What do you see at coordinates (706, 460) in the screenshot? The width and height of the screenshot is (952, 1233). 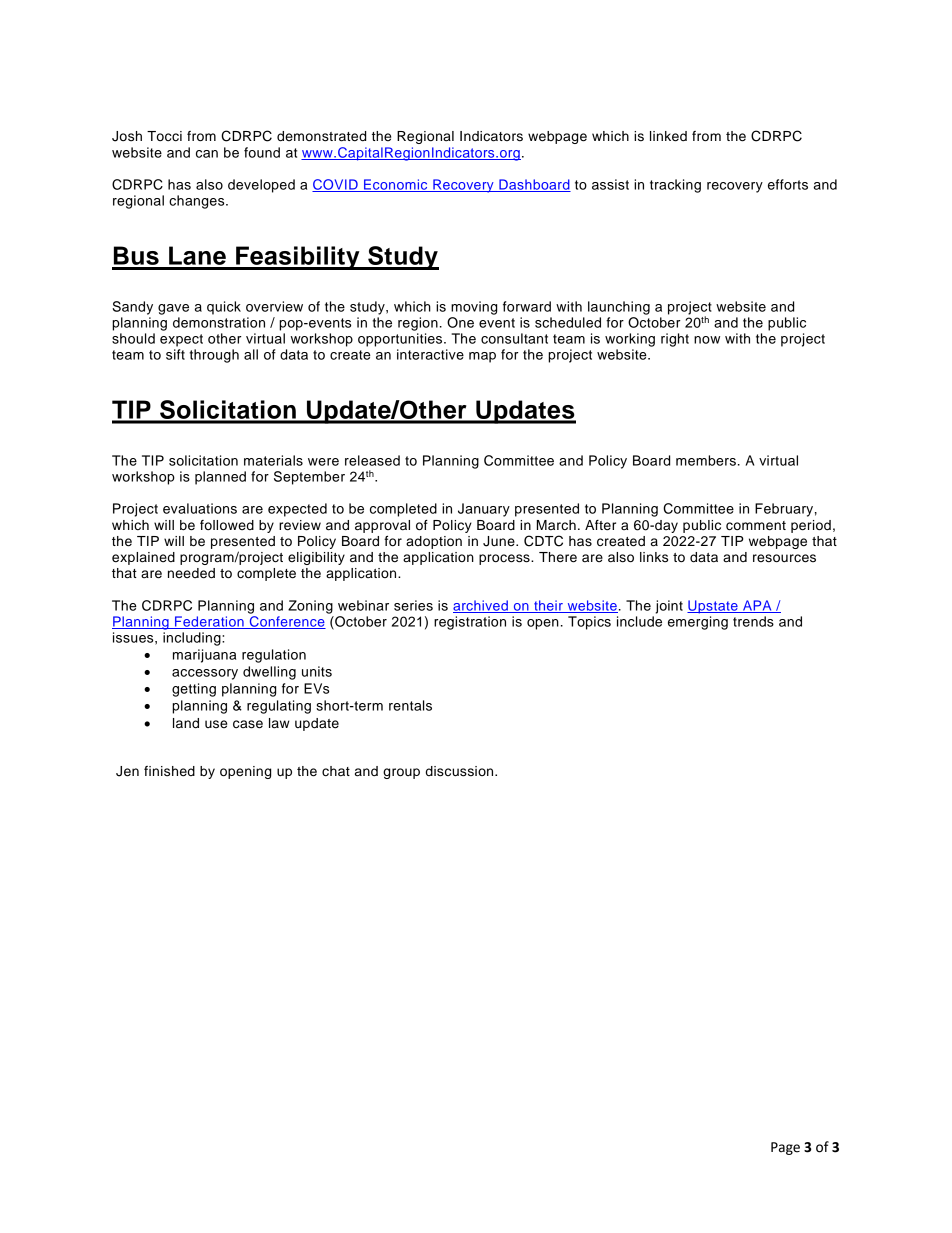 I see `members` at bounding box center [706, 460].
